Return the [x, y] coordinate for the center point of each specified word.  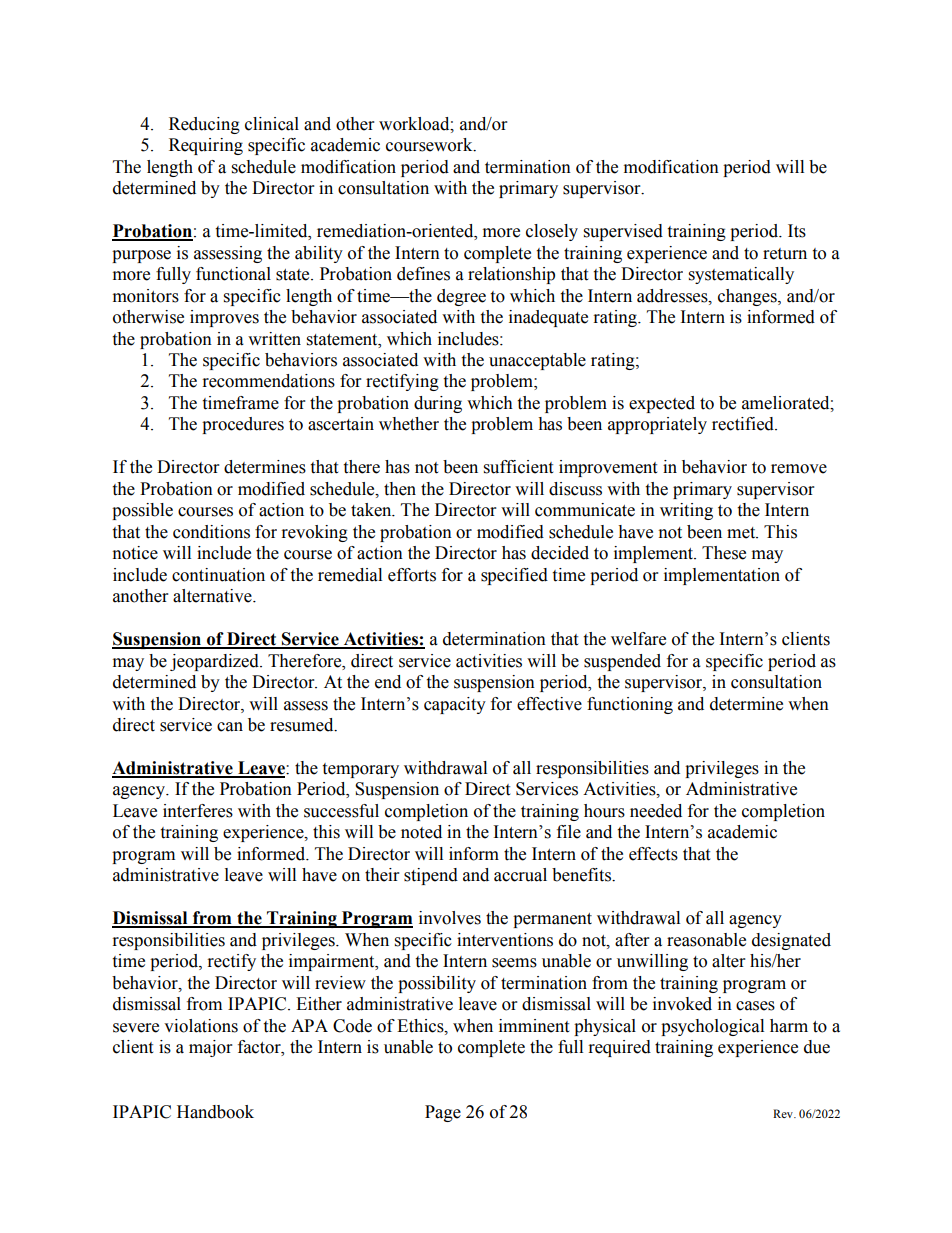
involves [450, 918]
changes [748, 297]
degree [461, 297]
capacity [455, 705]
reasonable [706, 940]
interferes [198, 811]
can [230, 727]
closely [552, 232]
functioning [630, 705]
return [785, 254]
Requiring [206, 146]
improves [224, 318]
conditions [211, 532]
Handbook [215, 1112]
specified [514, 576]
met [742, 533]
